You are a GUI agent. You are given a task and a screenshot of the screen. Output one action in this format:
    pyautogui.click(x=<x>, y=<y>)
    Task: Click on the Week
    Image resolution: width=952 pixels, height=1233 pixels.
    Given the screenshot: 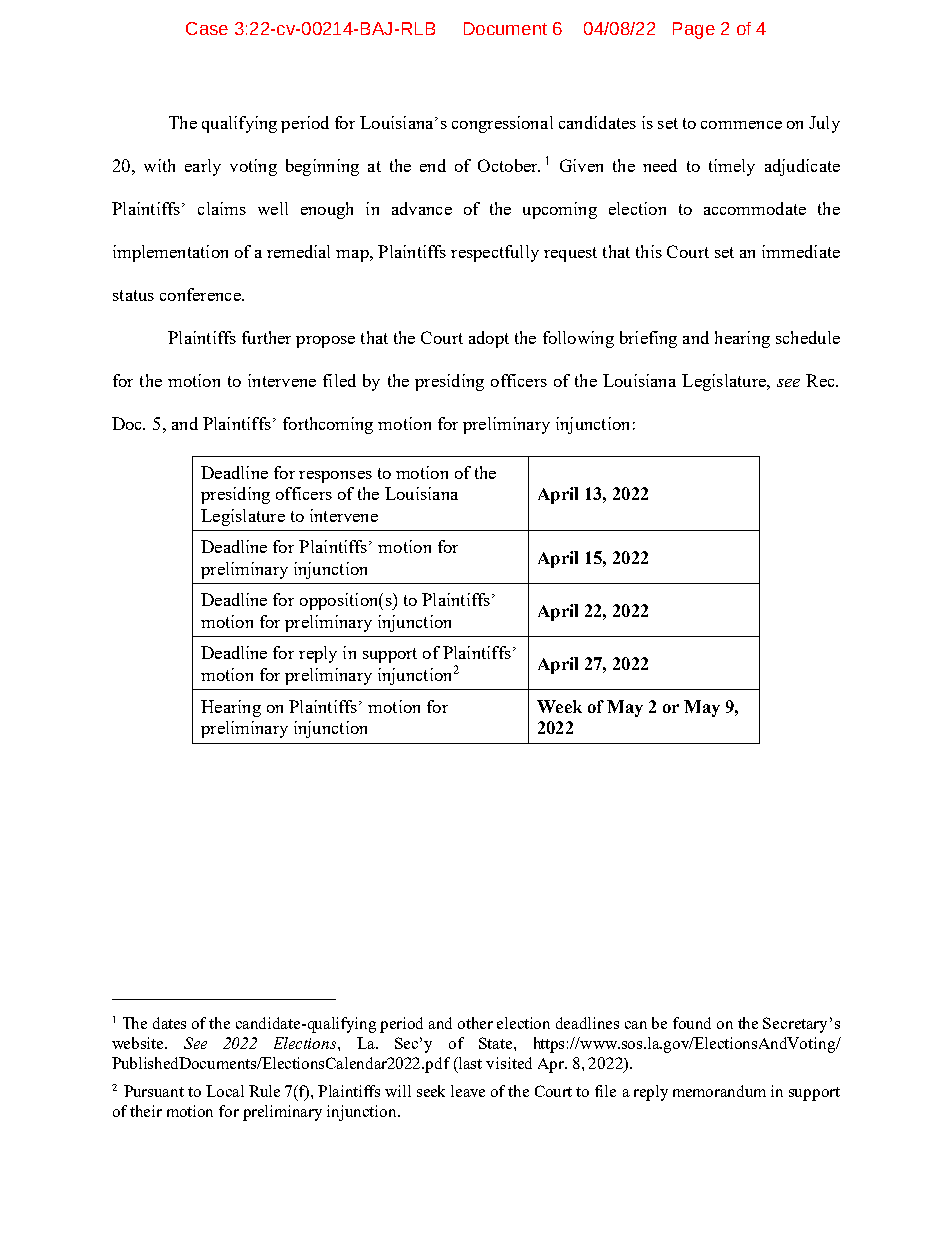 What is the action you would take?
    pyautogui.click(x=559, y=706)
